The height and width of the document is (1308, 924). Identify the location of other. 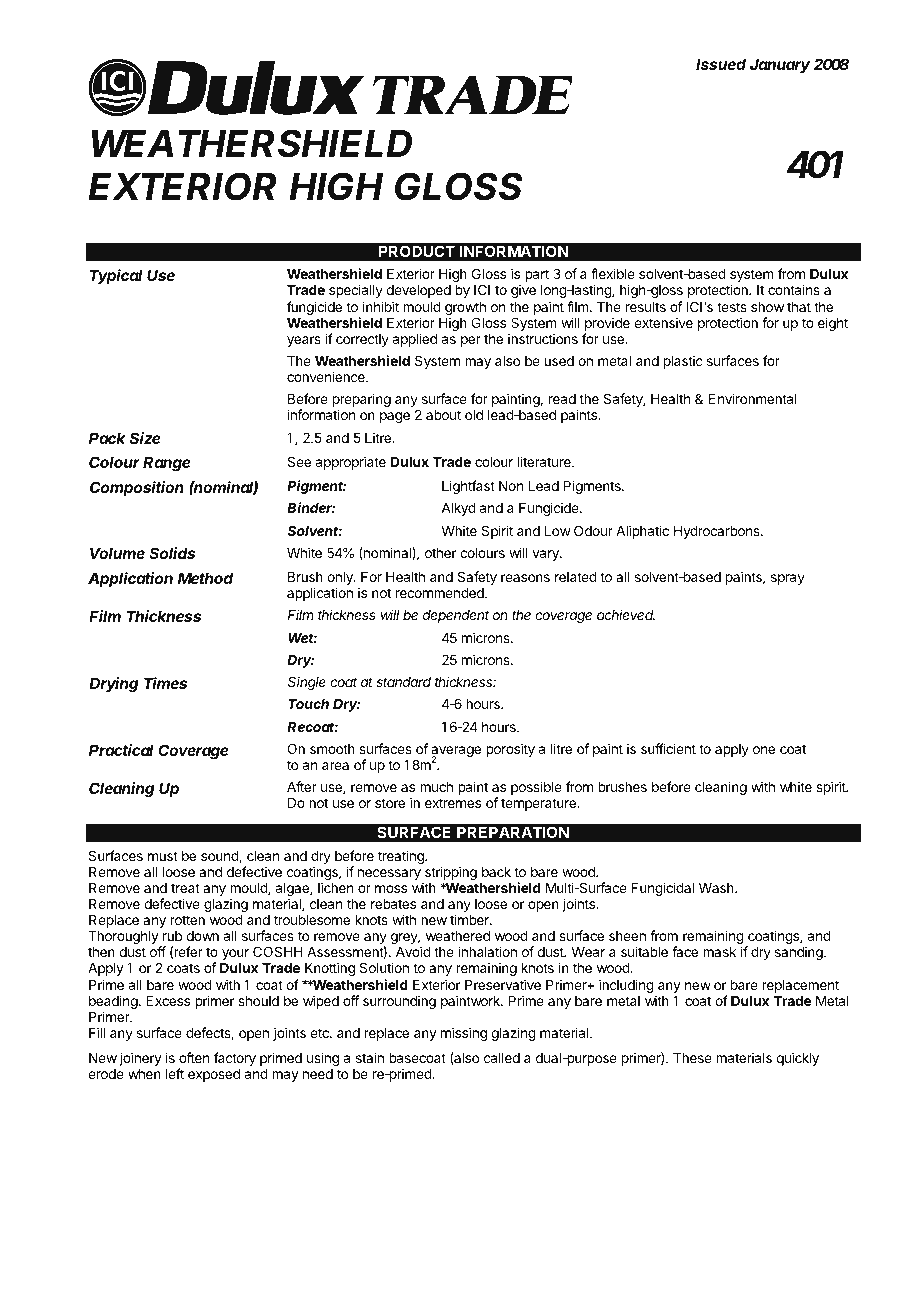
(440, 553).
